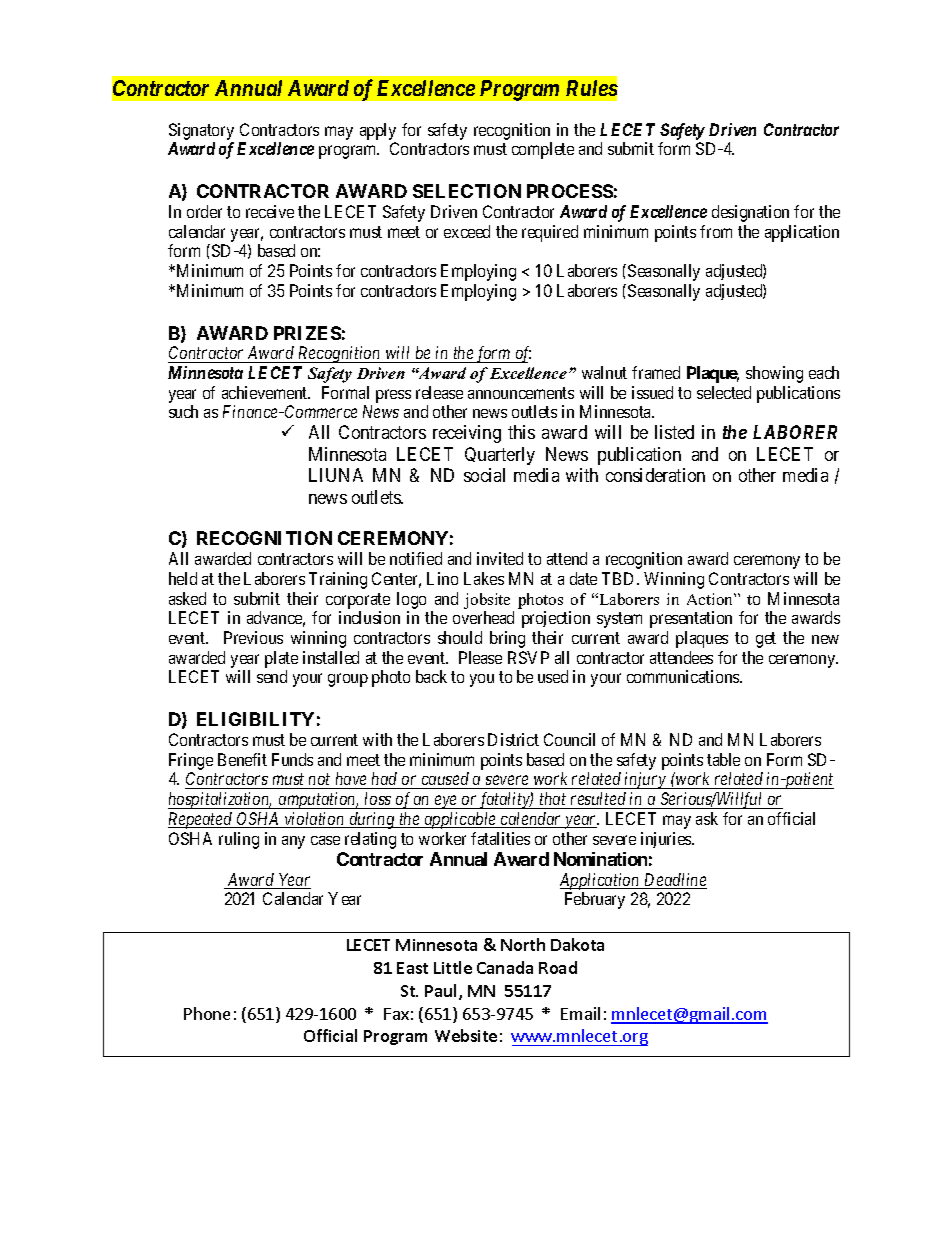 This document has height=1233, width=952. I want to click on asked, so click(187, 598).
